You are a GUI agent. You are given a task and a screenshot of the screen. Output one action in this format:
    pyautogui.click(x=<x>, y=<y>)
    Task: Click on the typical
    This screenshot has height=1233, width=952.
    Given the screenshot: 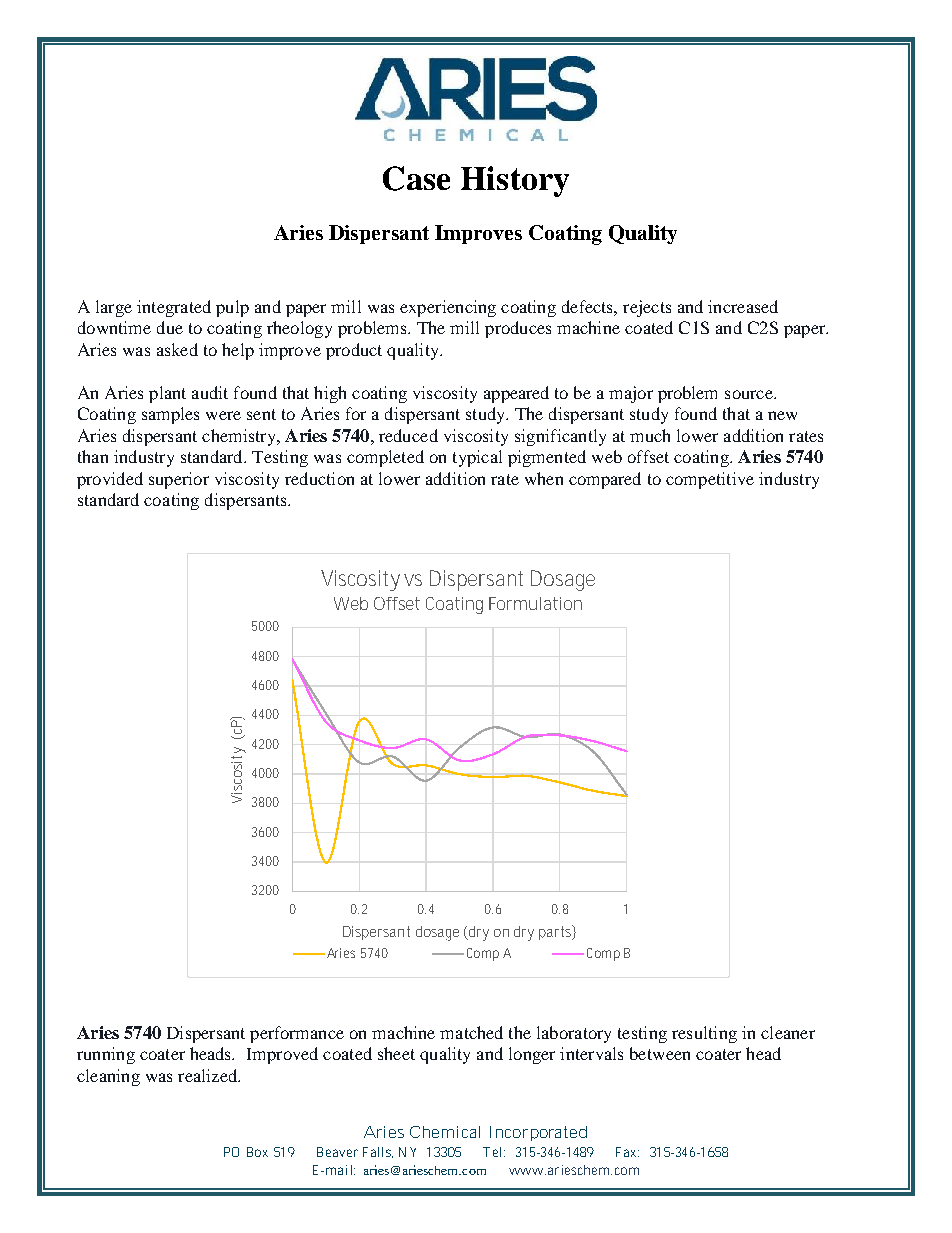 What is the action you would take?
    pyautogui.click(x=477, y=458)
